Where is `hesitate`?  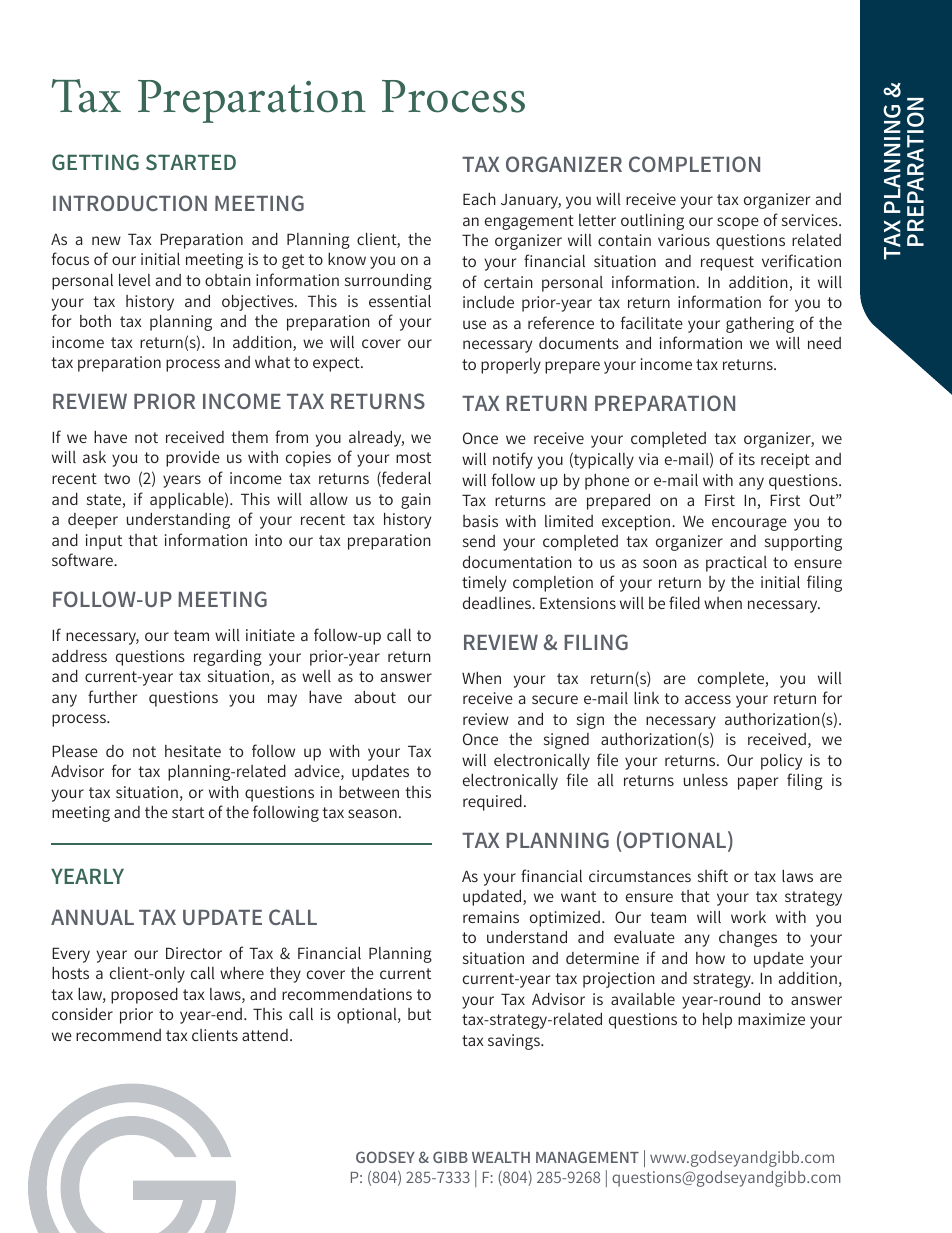
hesitate is located at coordinates (193, 751).
